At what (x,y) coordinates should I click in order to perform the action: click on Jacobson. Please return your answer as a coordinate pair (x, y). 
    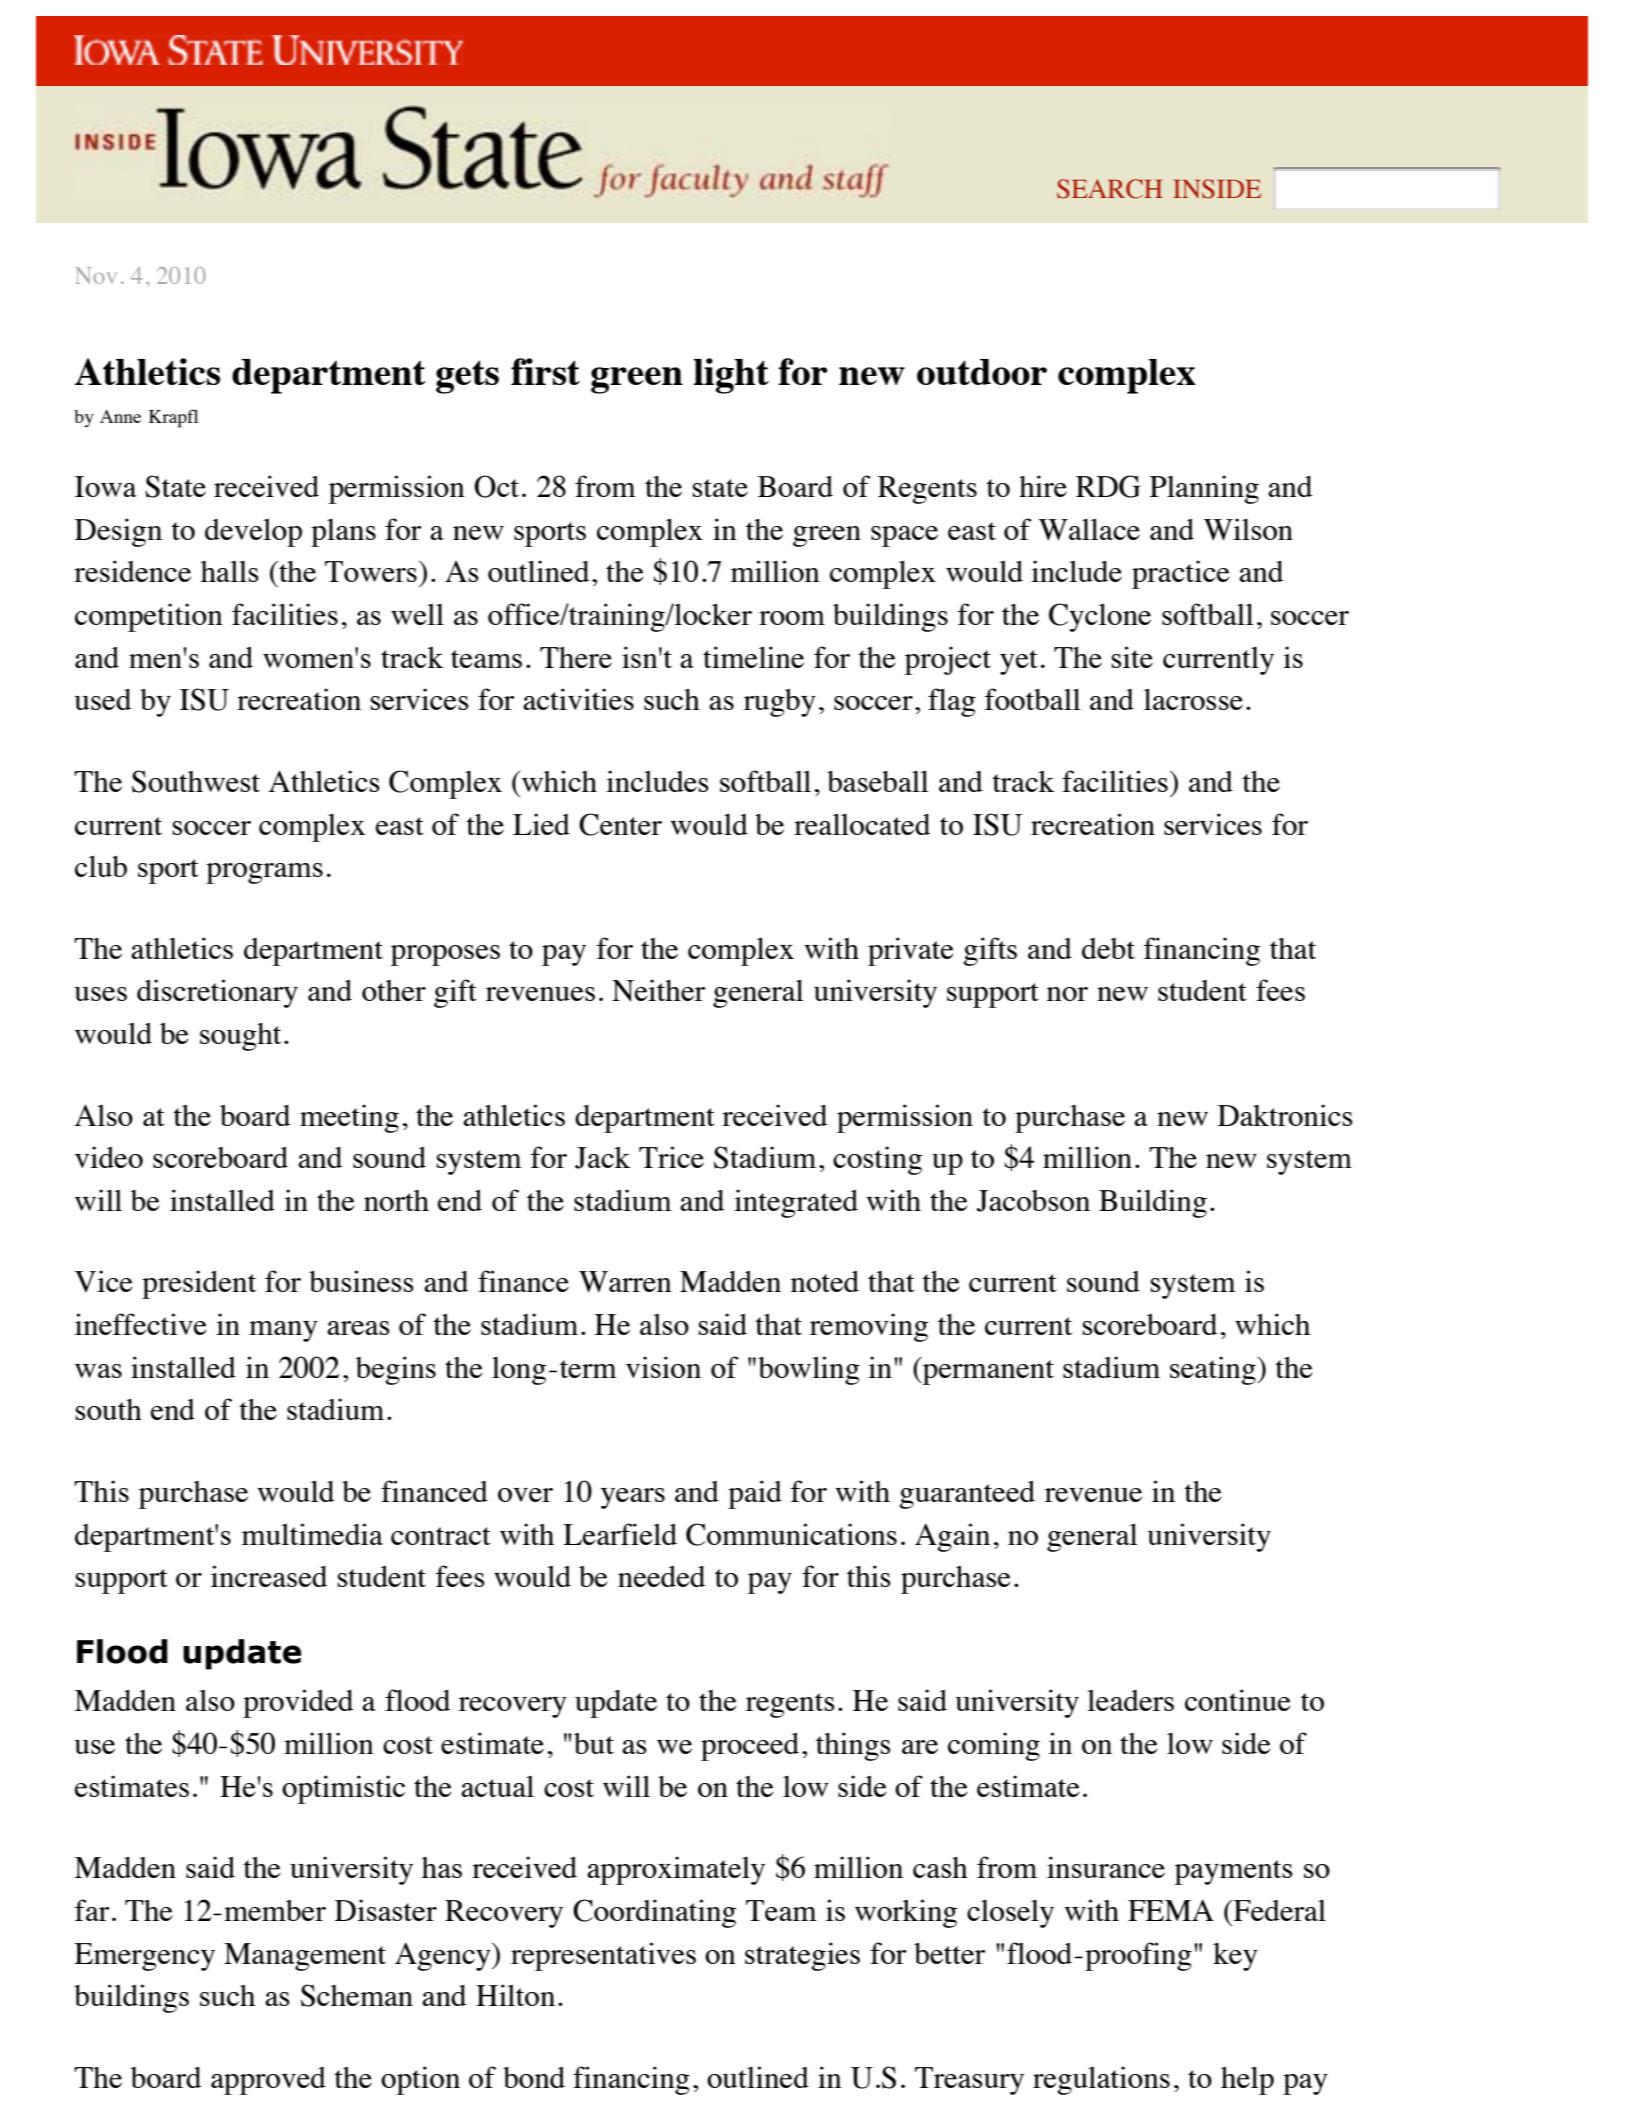
    Looking at the image, I should click on (1033, 1201).
